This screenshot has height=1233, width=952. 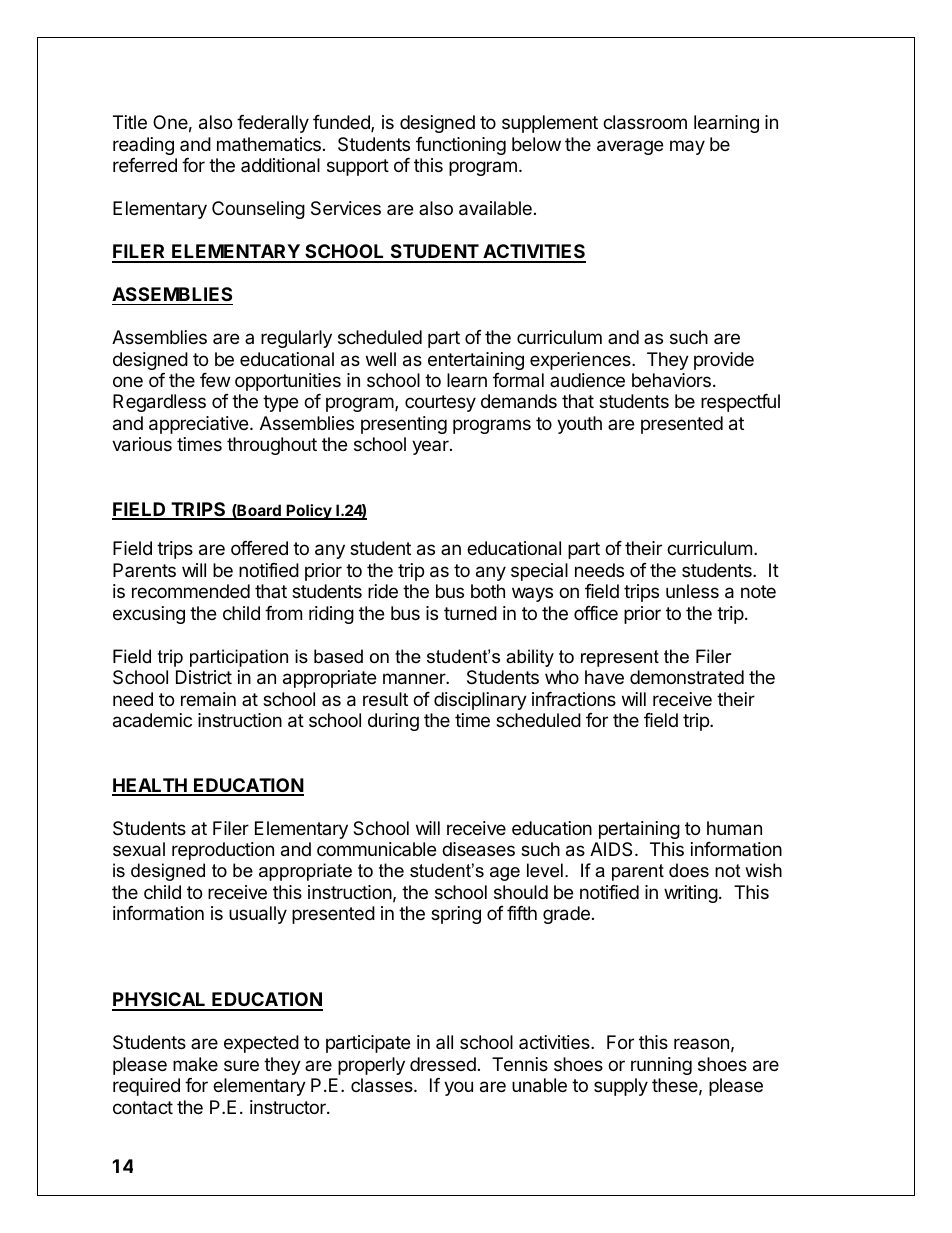 I want to click on may, so click(x=687, y=147).
